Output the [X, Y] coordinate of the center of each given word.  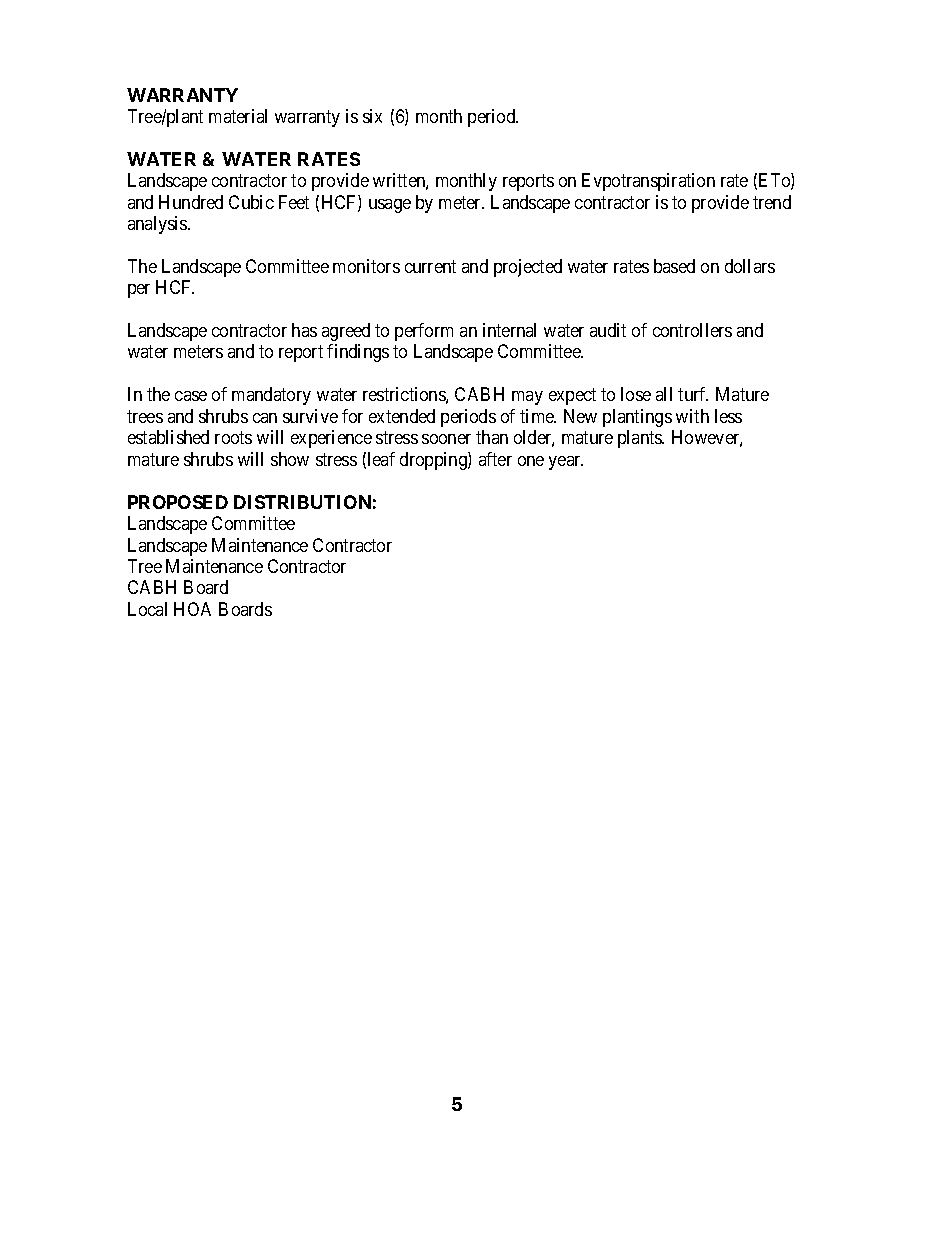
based [674, 266]
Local [147, 609]
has [304, 330]
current [430, 266]
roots [233, 438]
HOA [192, 609]
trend [772, 202]
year [566, 463]
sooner [446, 439]
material [238, 116]
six [372, 116]
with [692, 416]
